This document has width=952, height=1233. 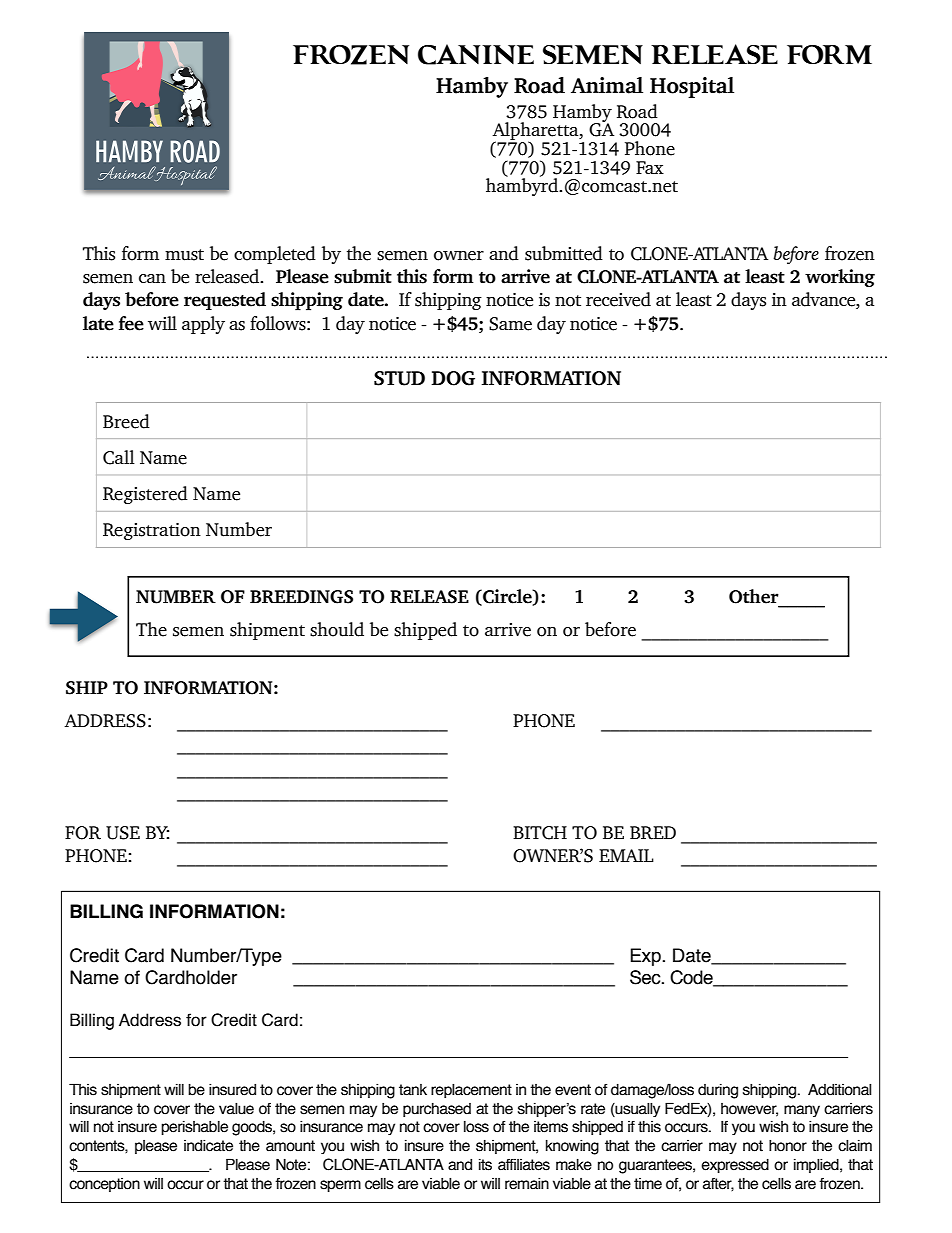 What do you see at coordinates (184, 255) in the document?
I see `must` at bounding box center [184, 255].
